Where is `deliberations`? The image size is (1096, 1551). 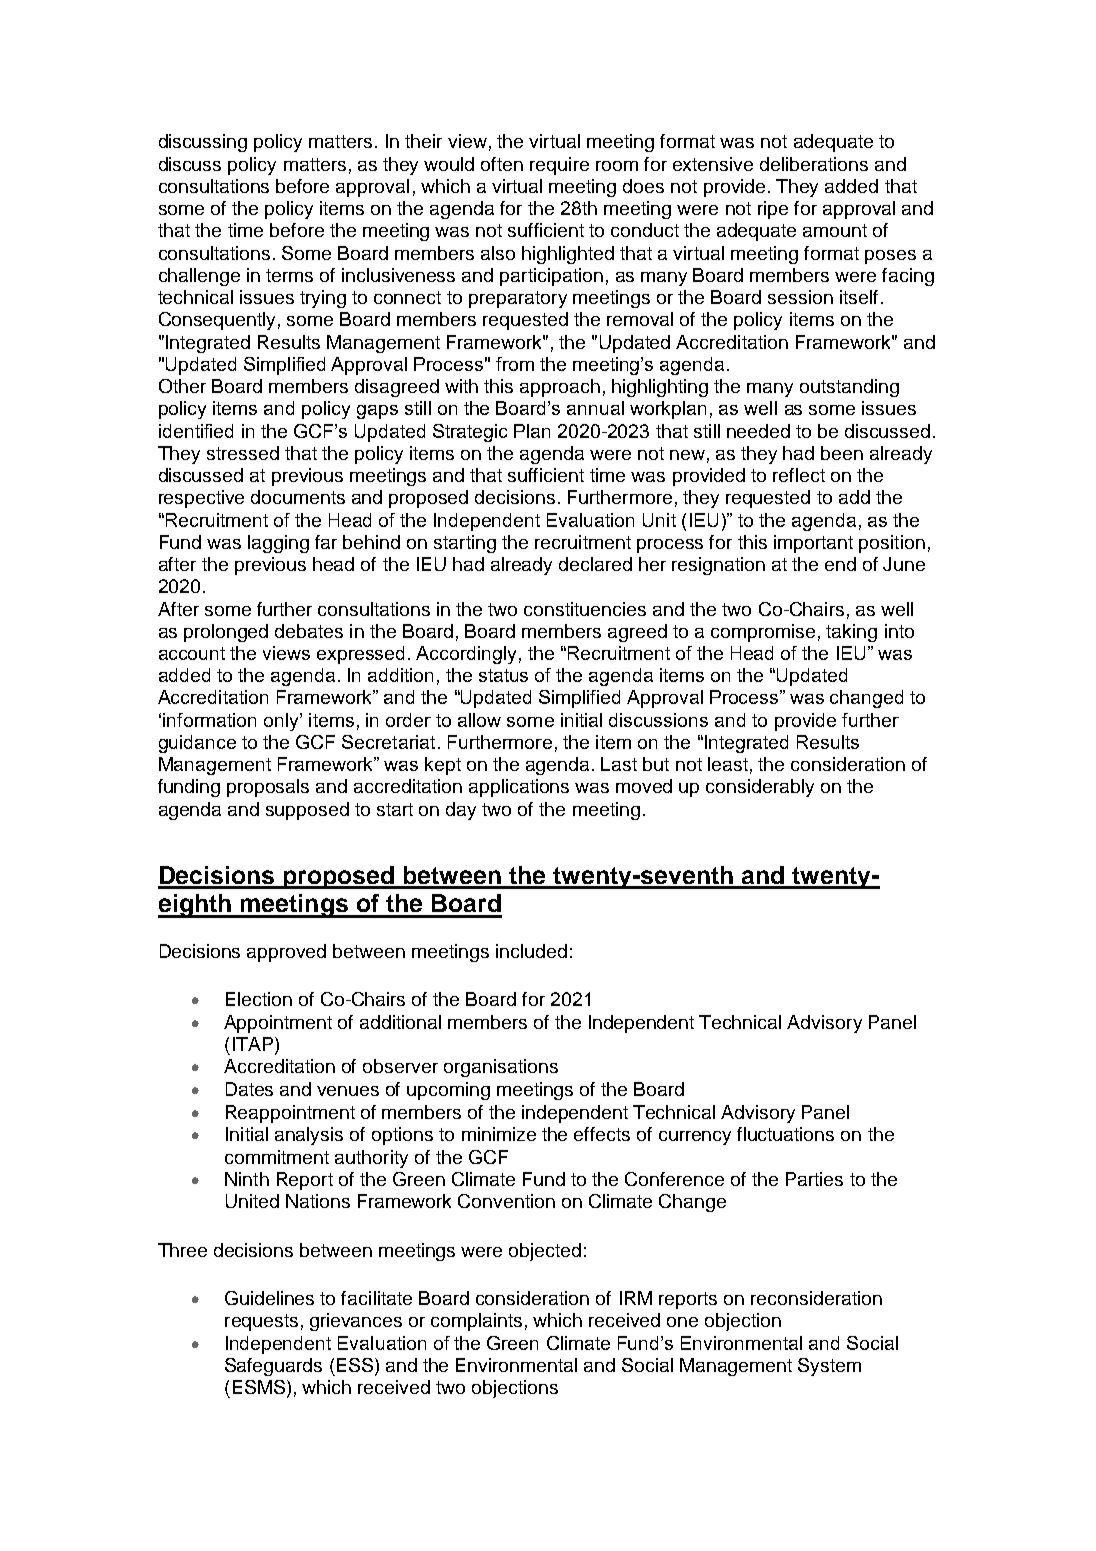 deliberations is located at coordinates (814, 164).
